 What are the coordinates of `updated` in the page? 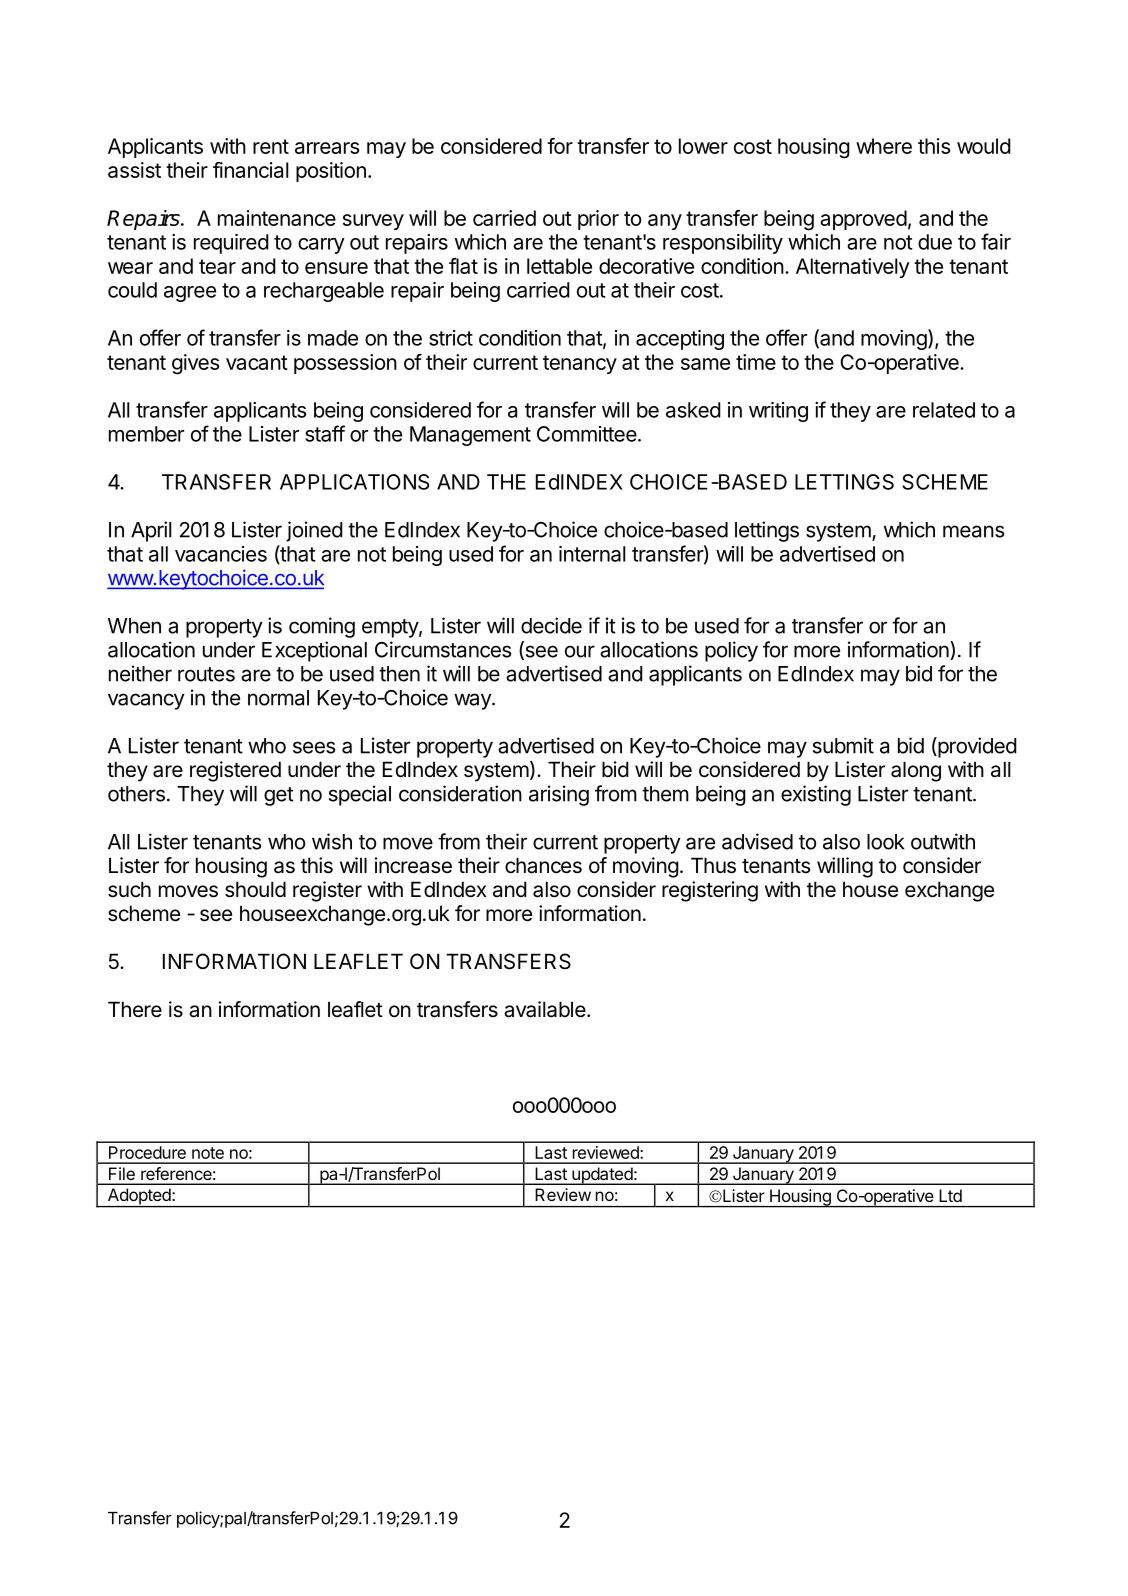 It's located at (602, 1176).
